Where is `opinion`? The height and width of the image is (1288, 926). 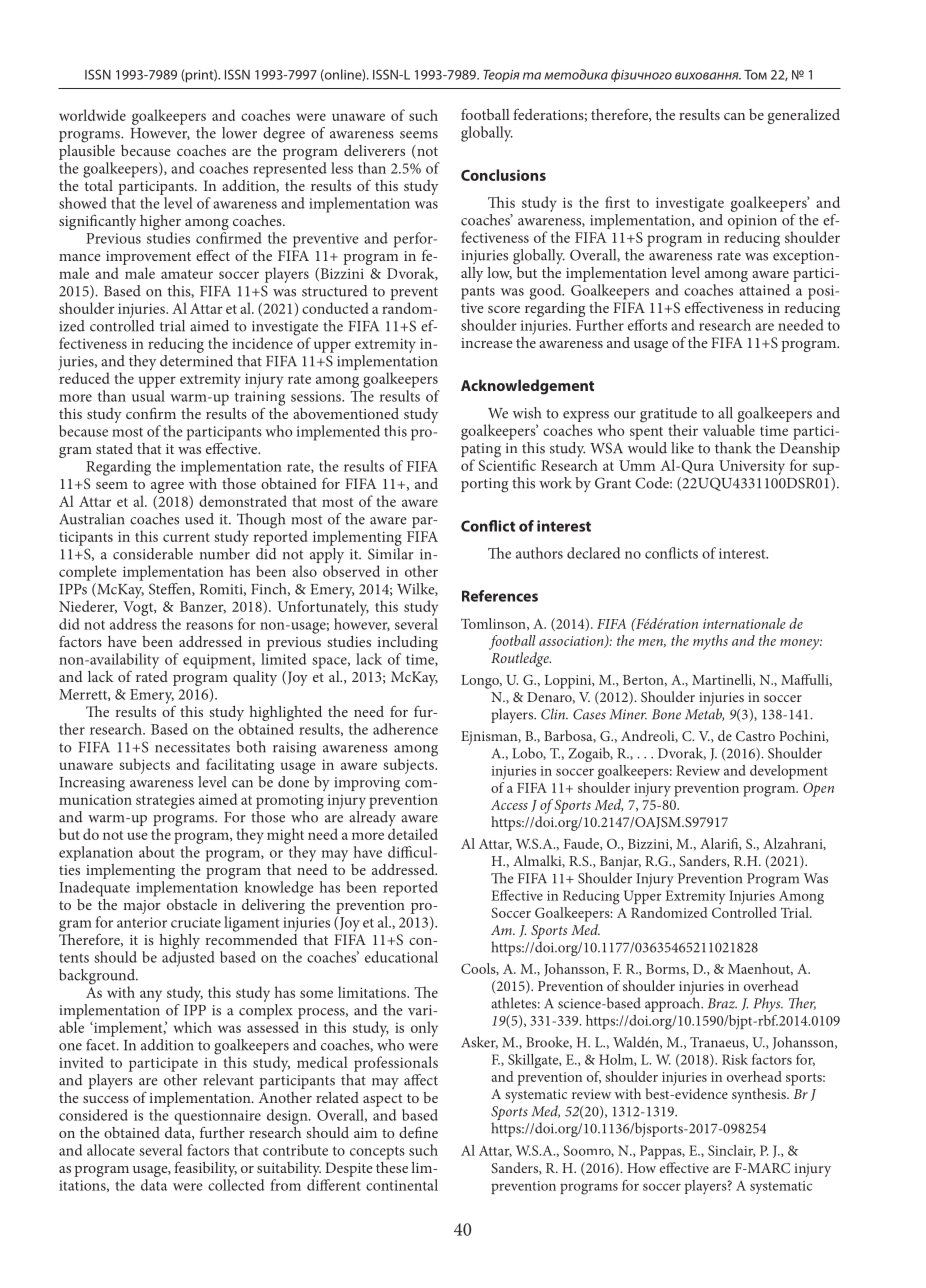 opinion is located at coordinates (752, 223).
